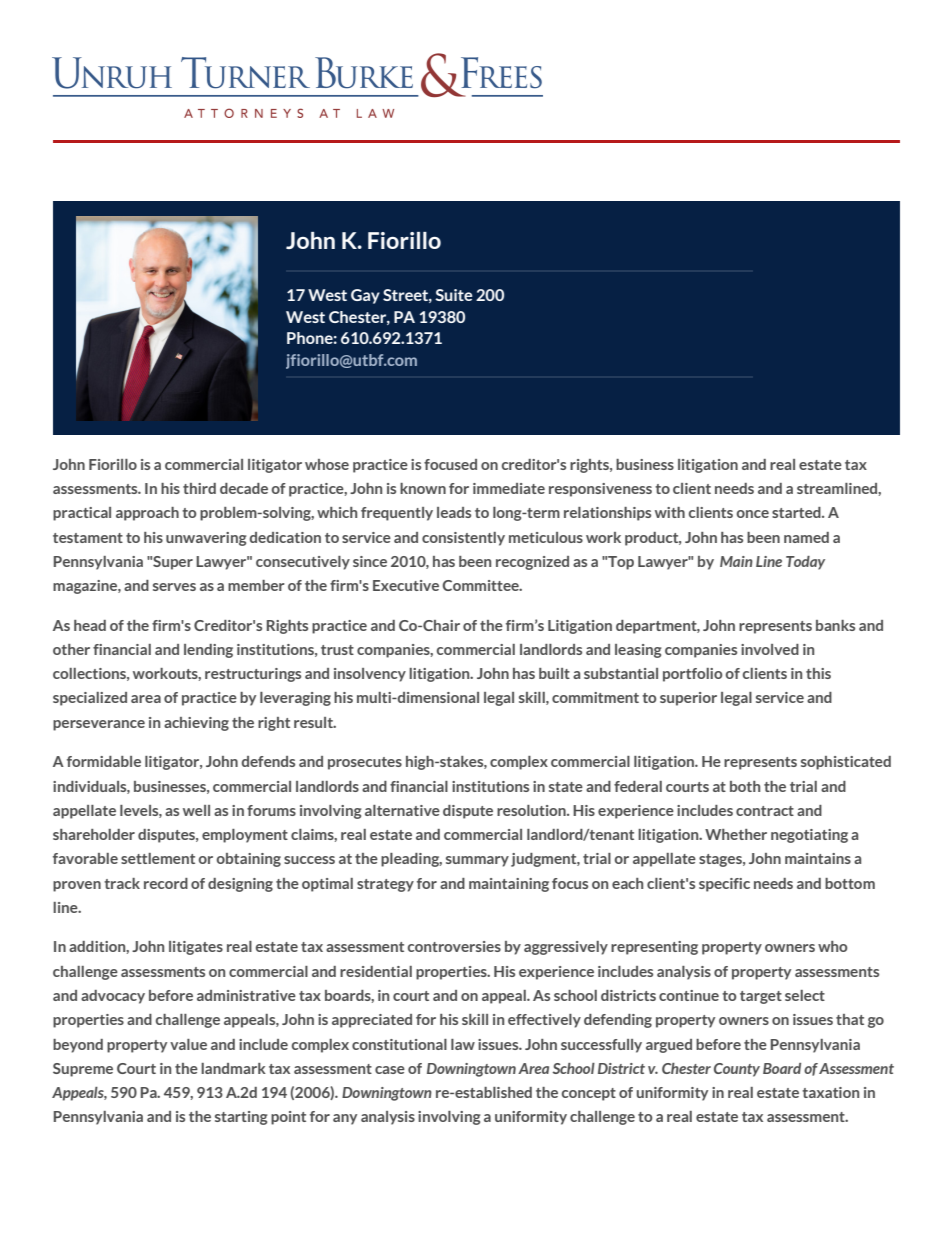  What do you see at coordinates (600, 490) in the page?
I see `responsiveness` at bounding box center [600, 490].
